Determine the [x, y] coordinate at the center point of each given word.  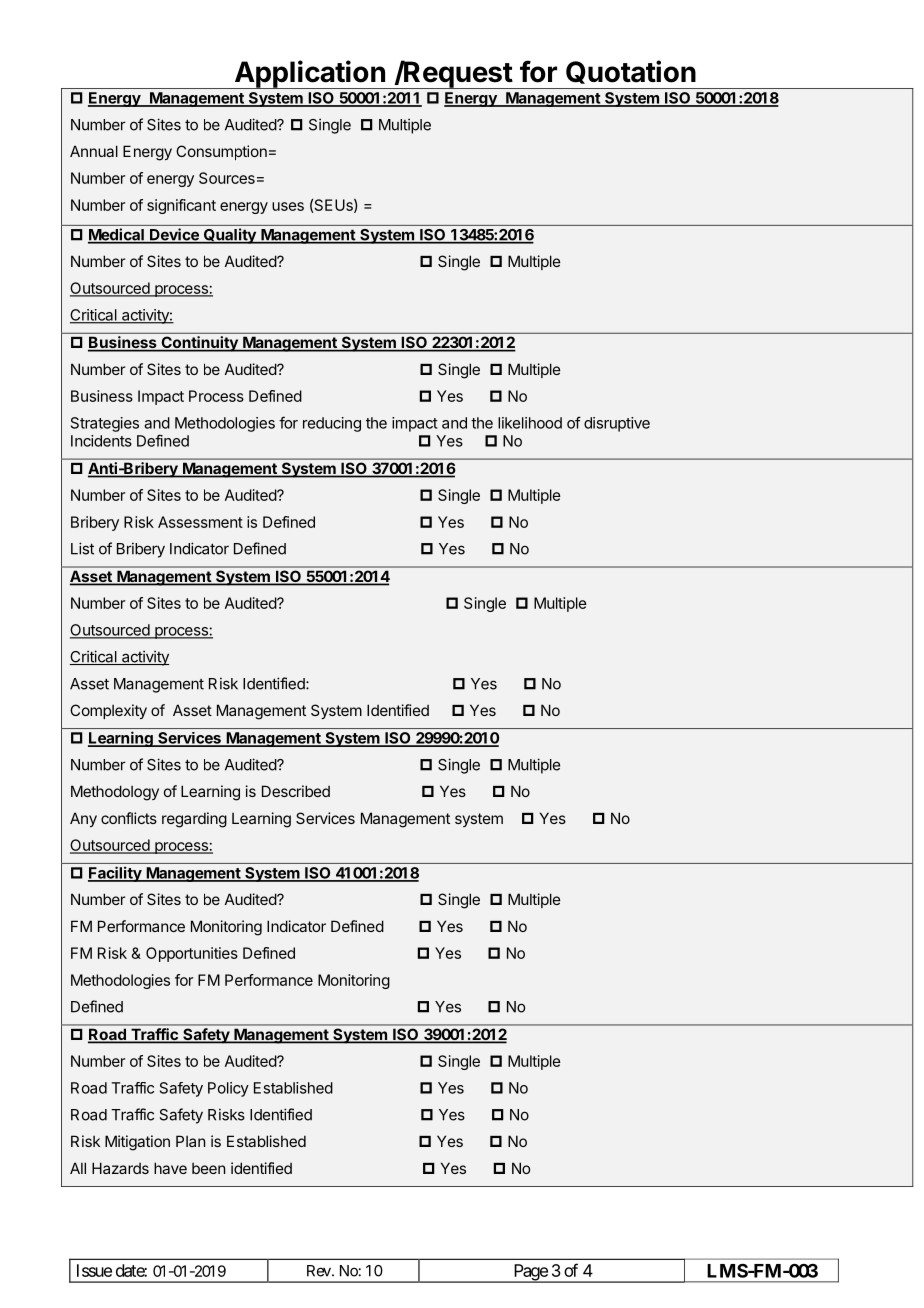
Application [309, 74]
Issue [94, 1270]
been [208, 1168]
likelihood [530, 423]
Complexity [108, 711]
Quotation [631, 72]
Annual [94, 151]
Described [296, 791]
